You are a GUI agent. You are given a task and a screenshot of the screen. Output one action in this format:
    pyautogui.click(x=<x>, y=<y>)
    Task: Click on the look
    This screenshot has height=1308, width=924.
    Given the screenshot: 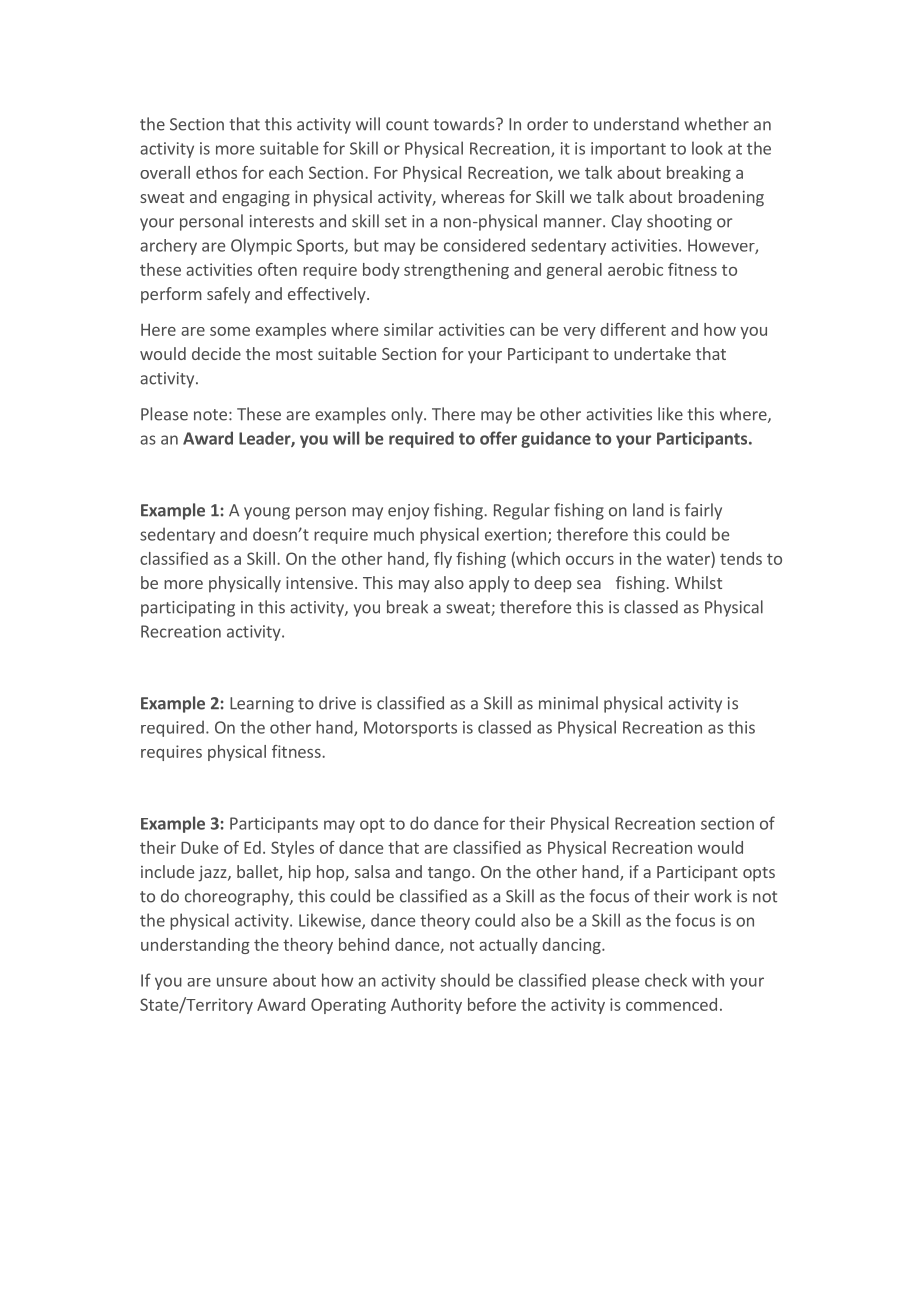 What is the action you would take?
    pyautogui.click(x=707, y=148)
